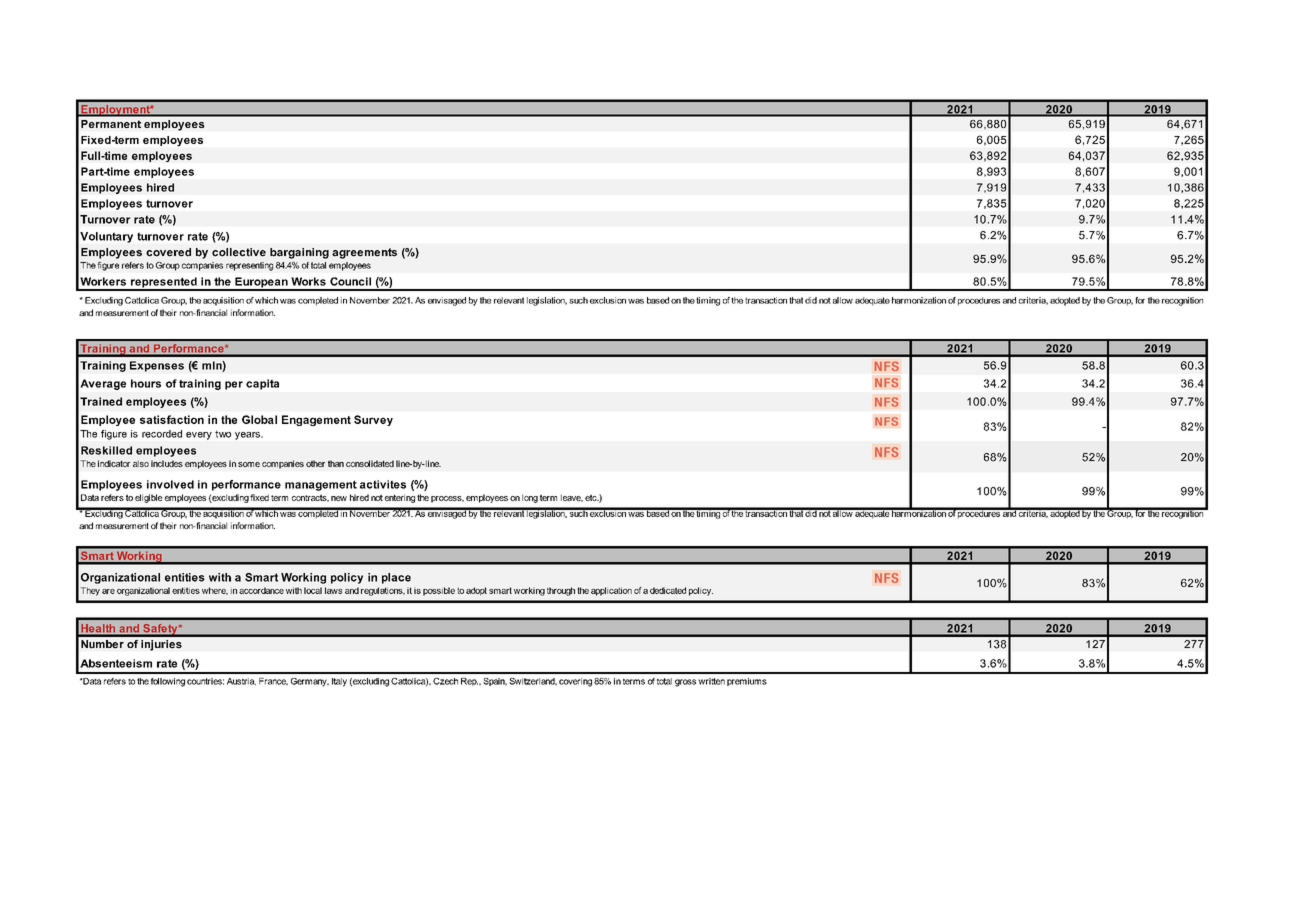 Image resolution: width=1308 pixels, height=924 pixels. Describe the element at coordinates (370, 463) in the screenshot. I see `consolidated` at that location.
